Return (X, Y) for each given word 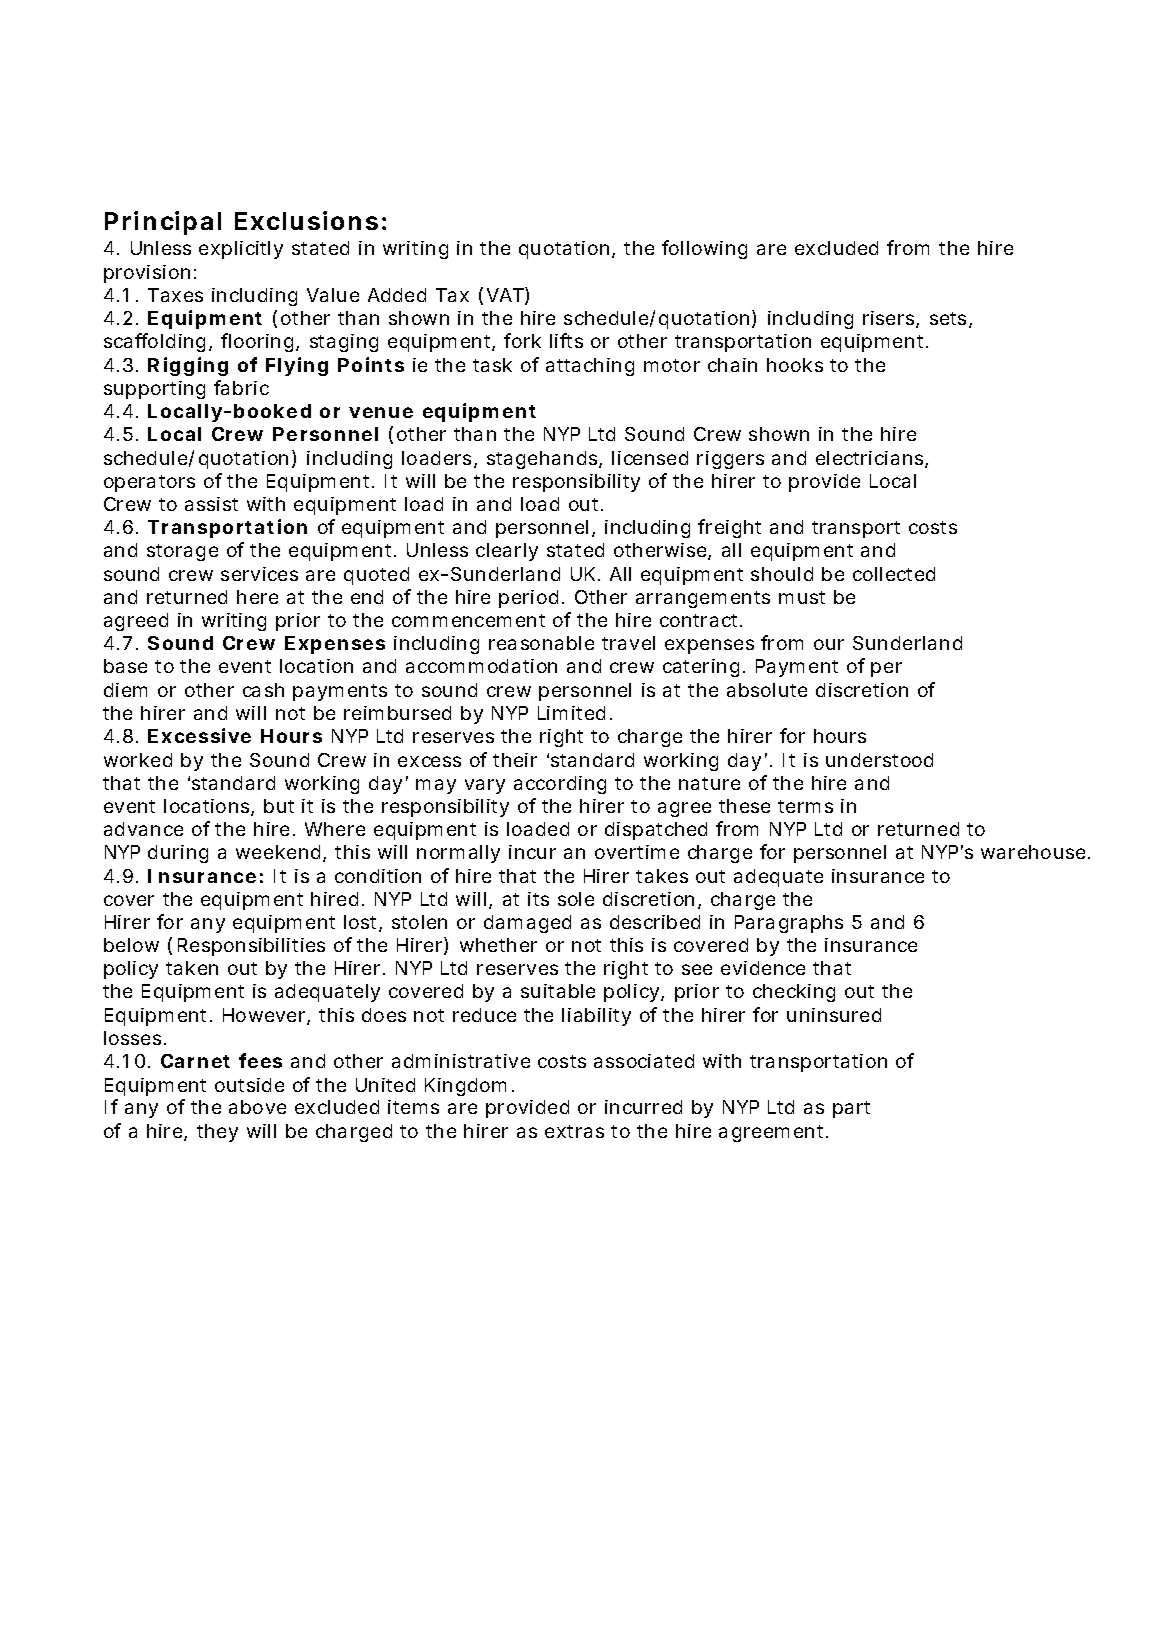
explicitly (241, 250)
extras (574, 1131)
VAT (505, 295)
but (279, 806)
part (851, 1109)
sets (950, 320)
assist (211, 504)
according (560, 785)
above (257, 1107)
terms (805, 806)
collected (894, 574)
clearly (507, 552)
